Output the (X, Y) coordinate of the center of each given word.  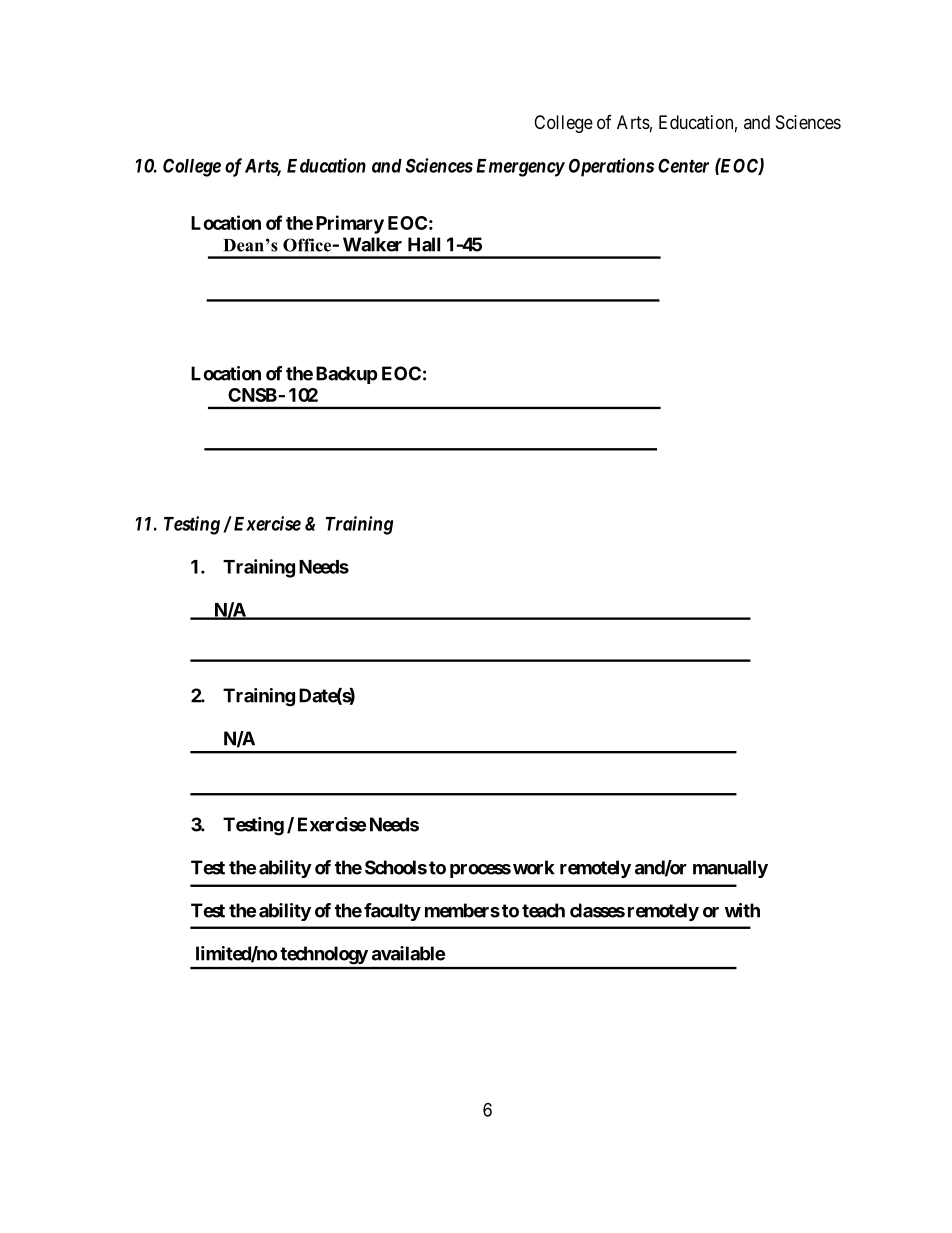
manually (730, 869)
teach (543, 910)
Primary (350, 224)
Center (683, 165)
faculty (392, 912)
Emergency (520, 168)
